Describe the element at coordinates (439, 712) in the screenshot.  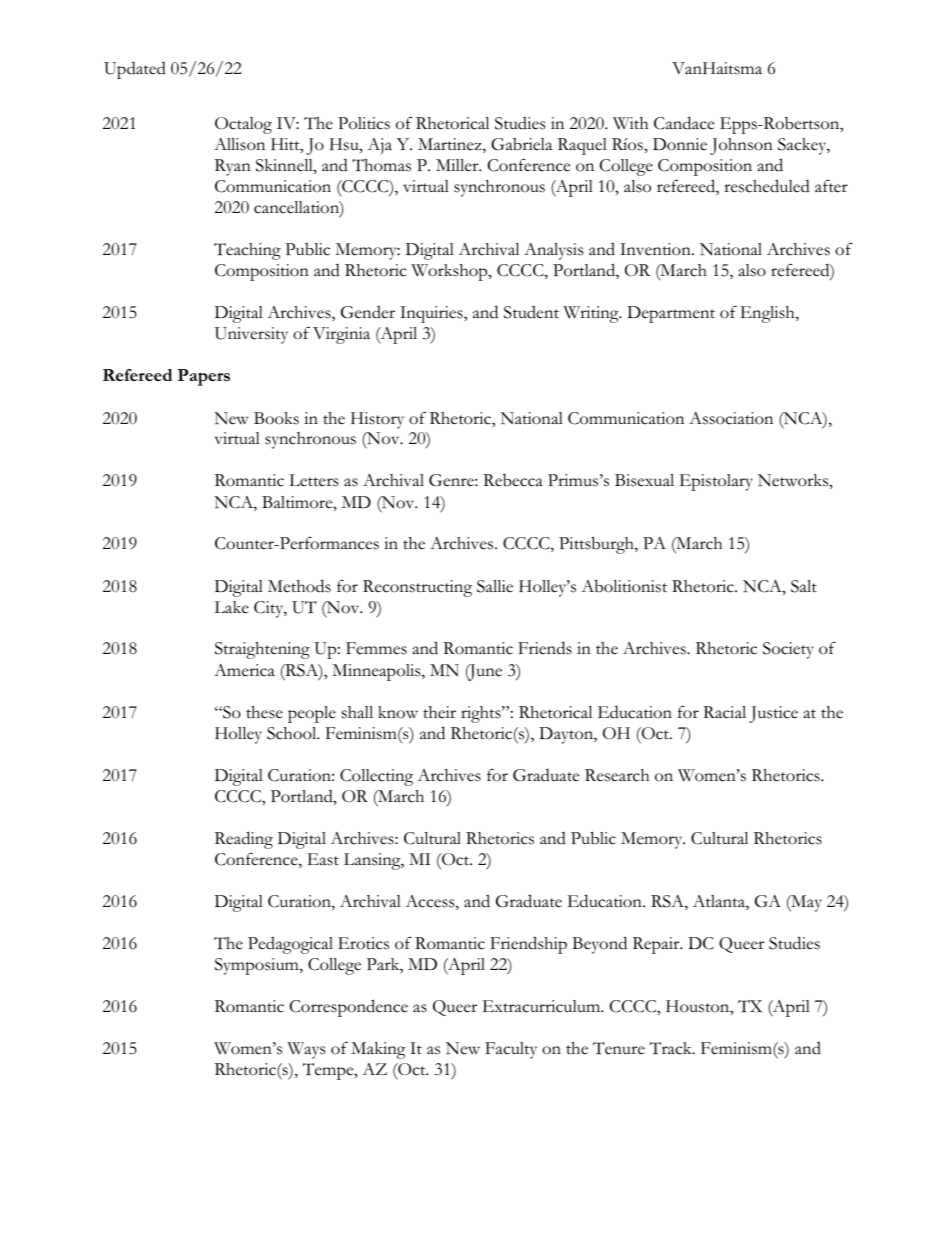
I see `their` at that location.
